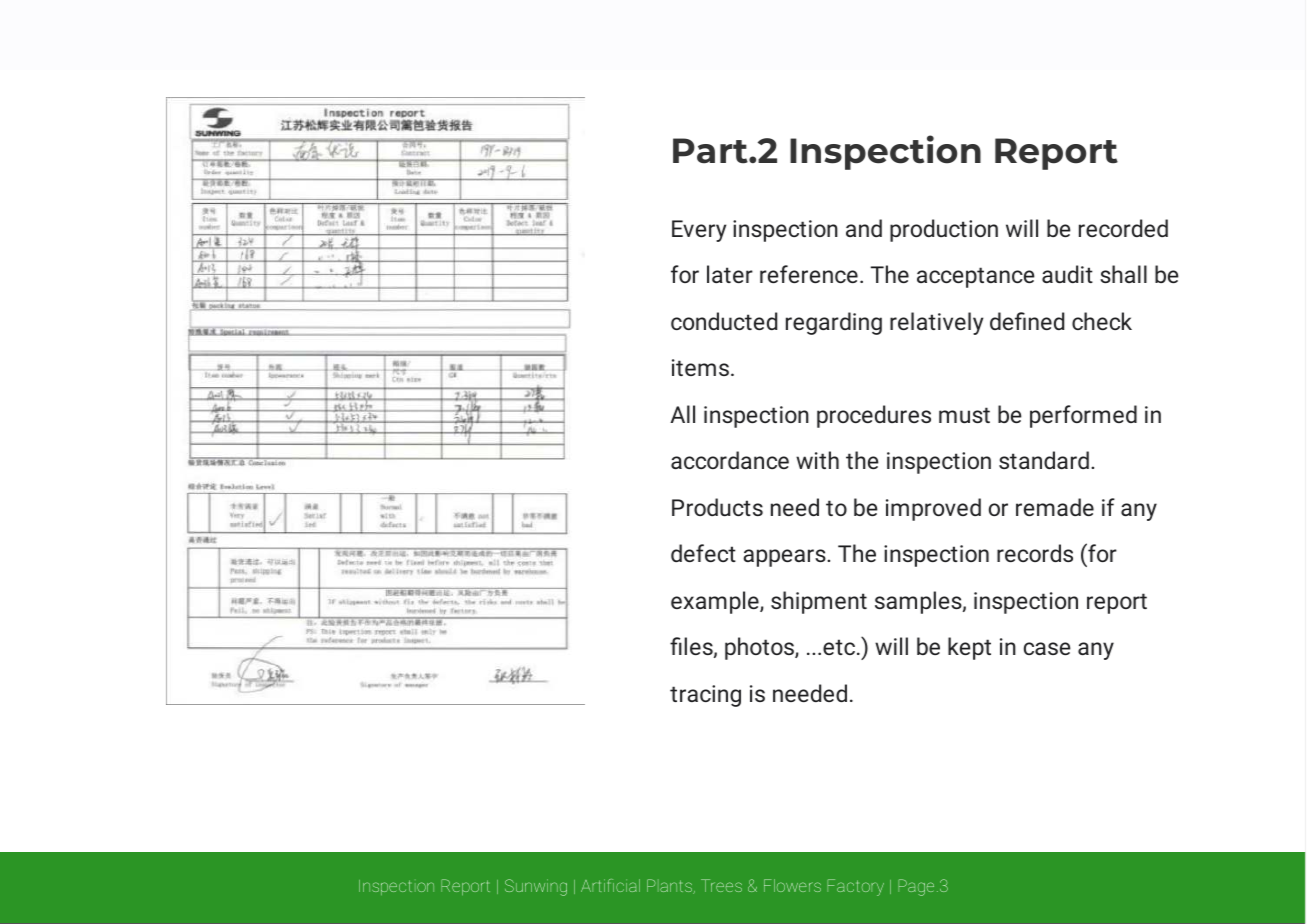 The image size is (1308, 924). What do you see at coordinates (785, 558) in the screenshot?
I see `appears` at bounding box center [785, 558].
